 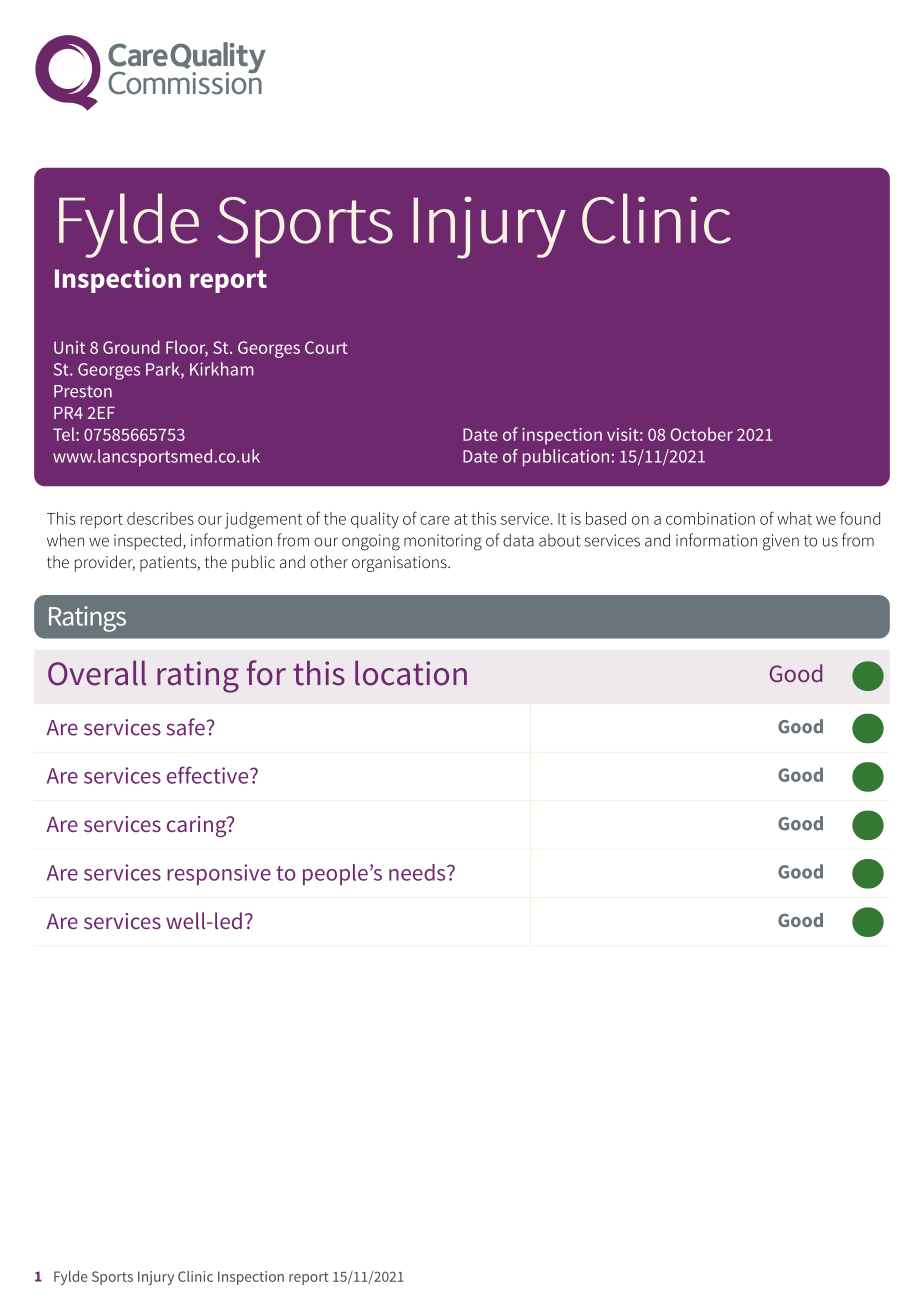 I want to click on describes, so click(x=160, y=518).
